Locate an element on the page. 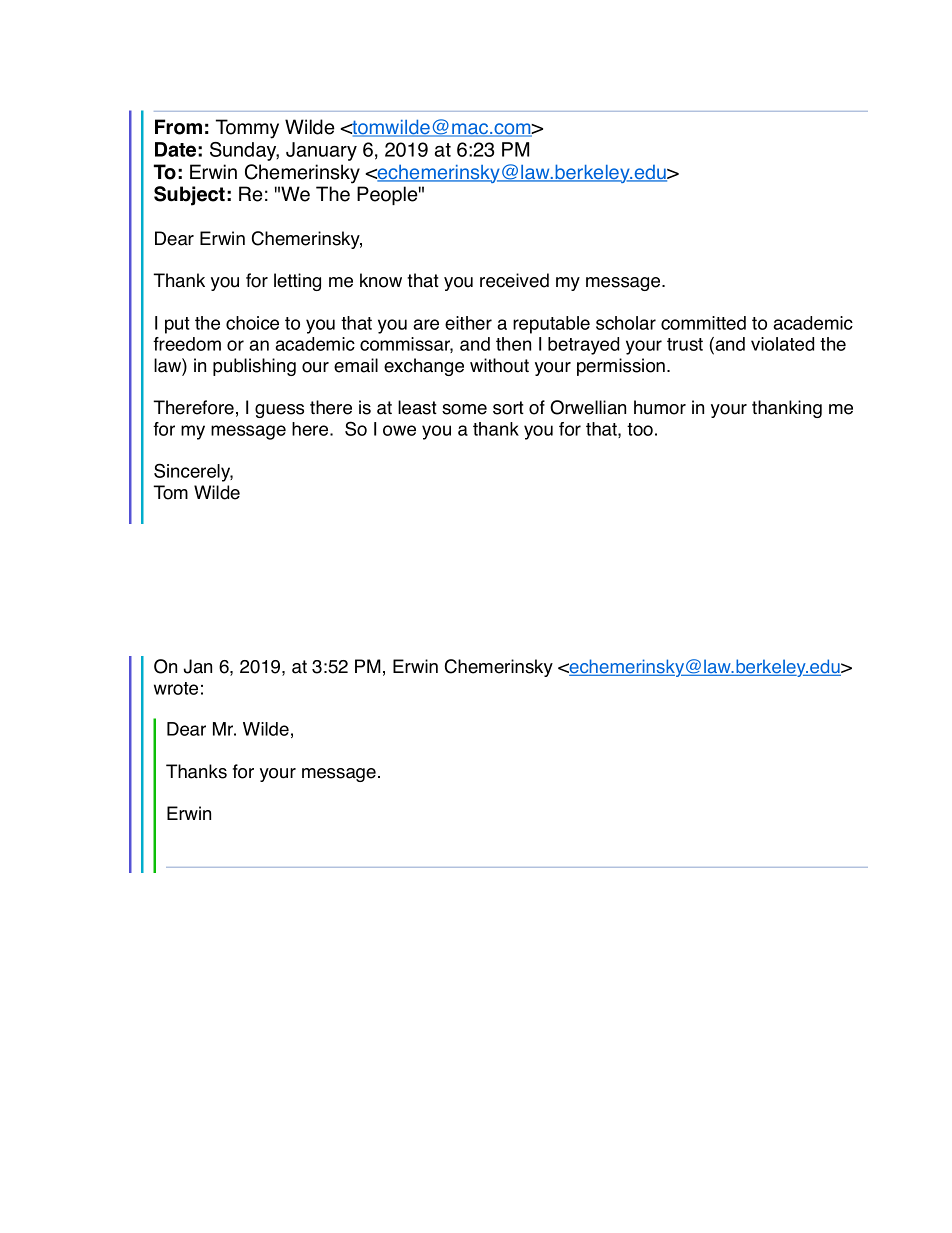  either is located at coordinates (468, 323).
